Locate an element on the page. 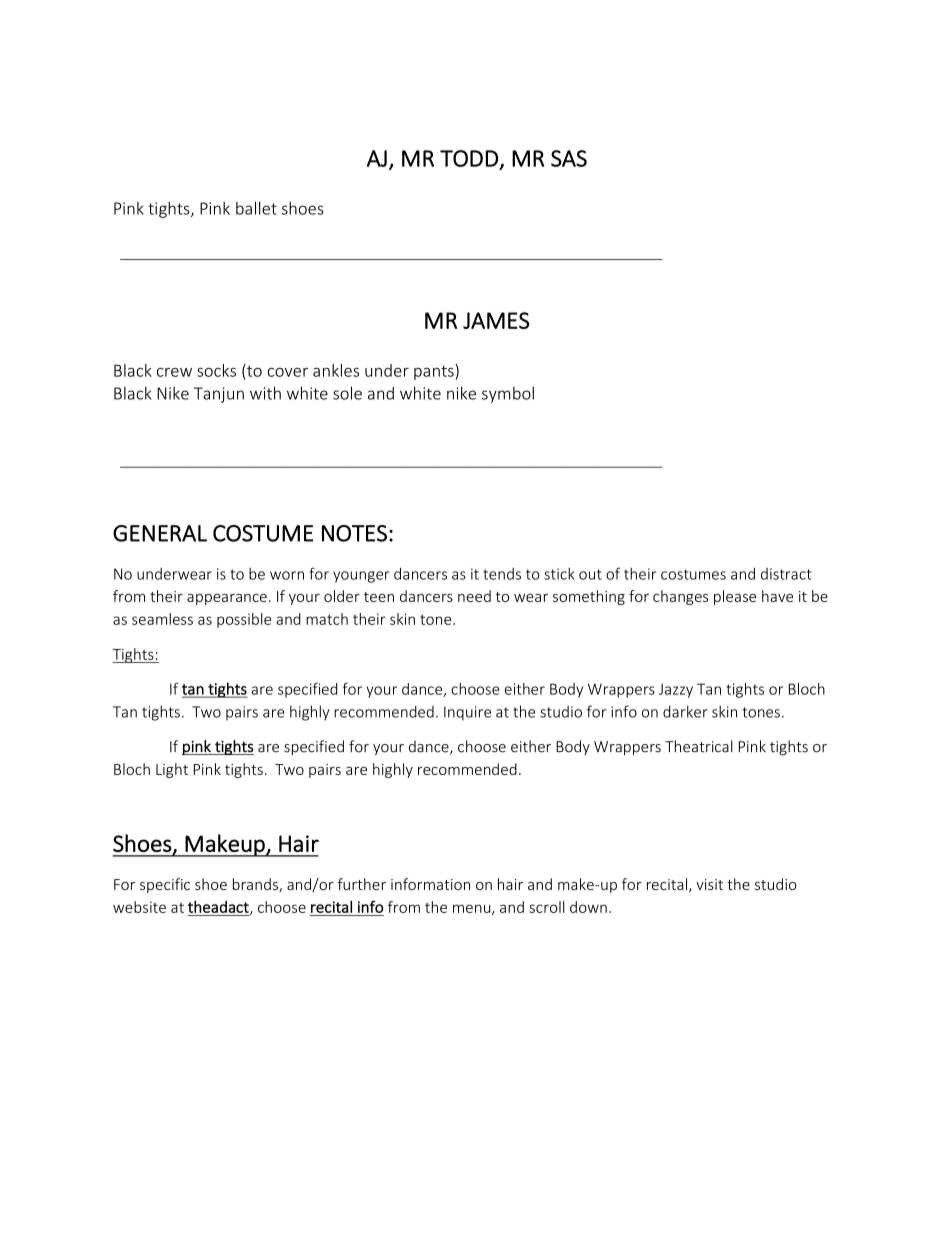 The width and height of the document is (952, 1233). Jazzy is located at coordinates (676, 690).
